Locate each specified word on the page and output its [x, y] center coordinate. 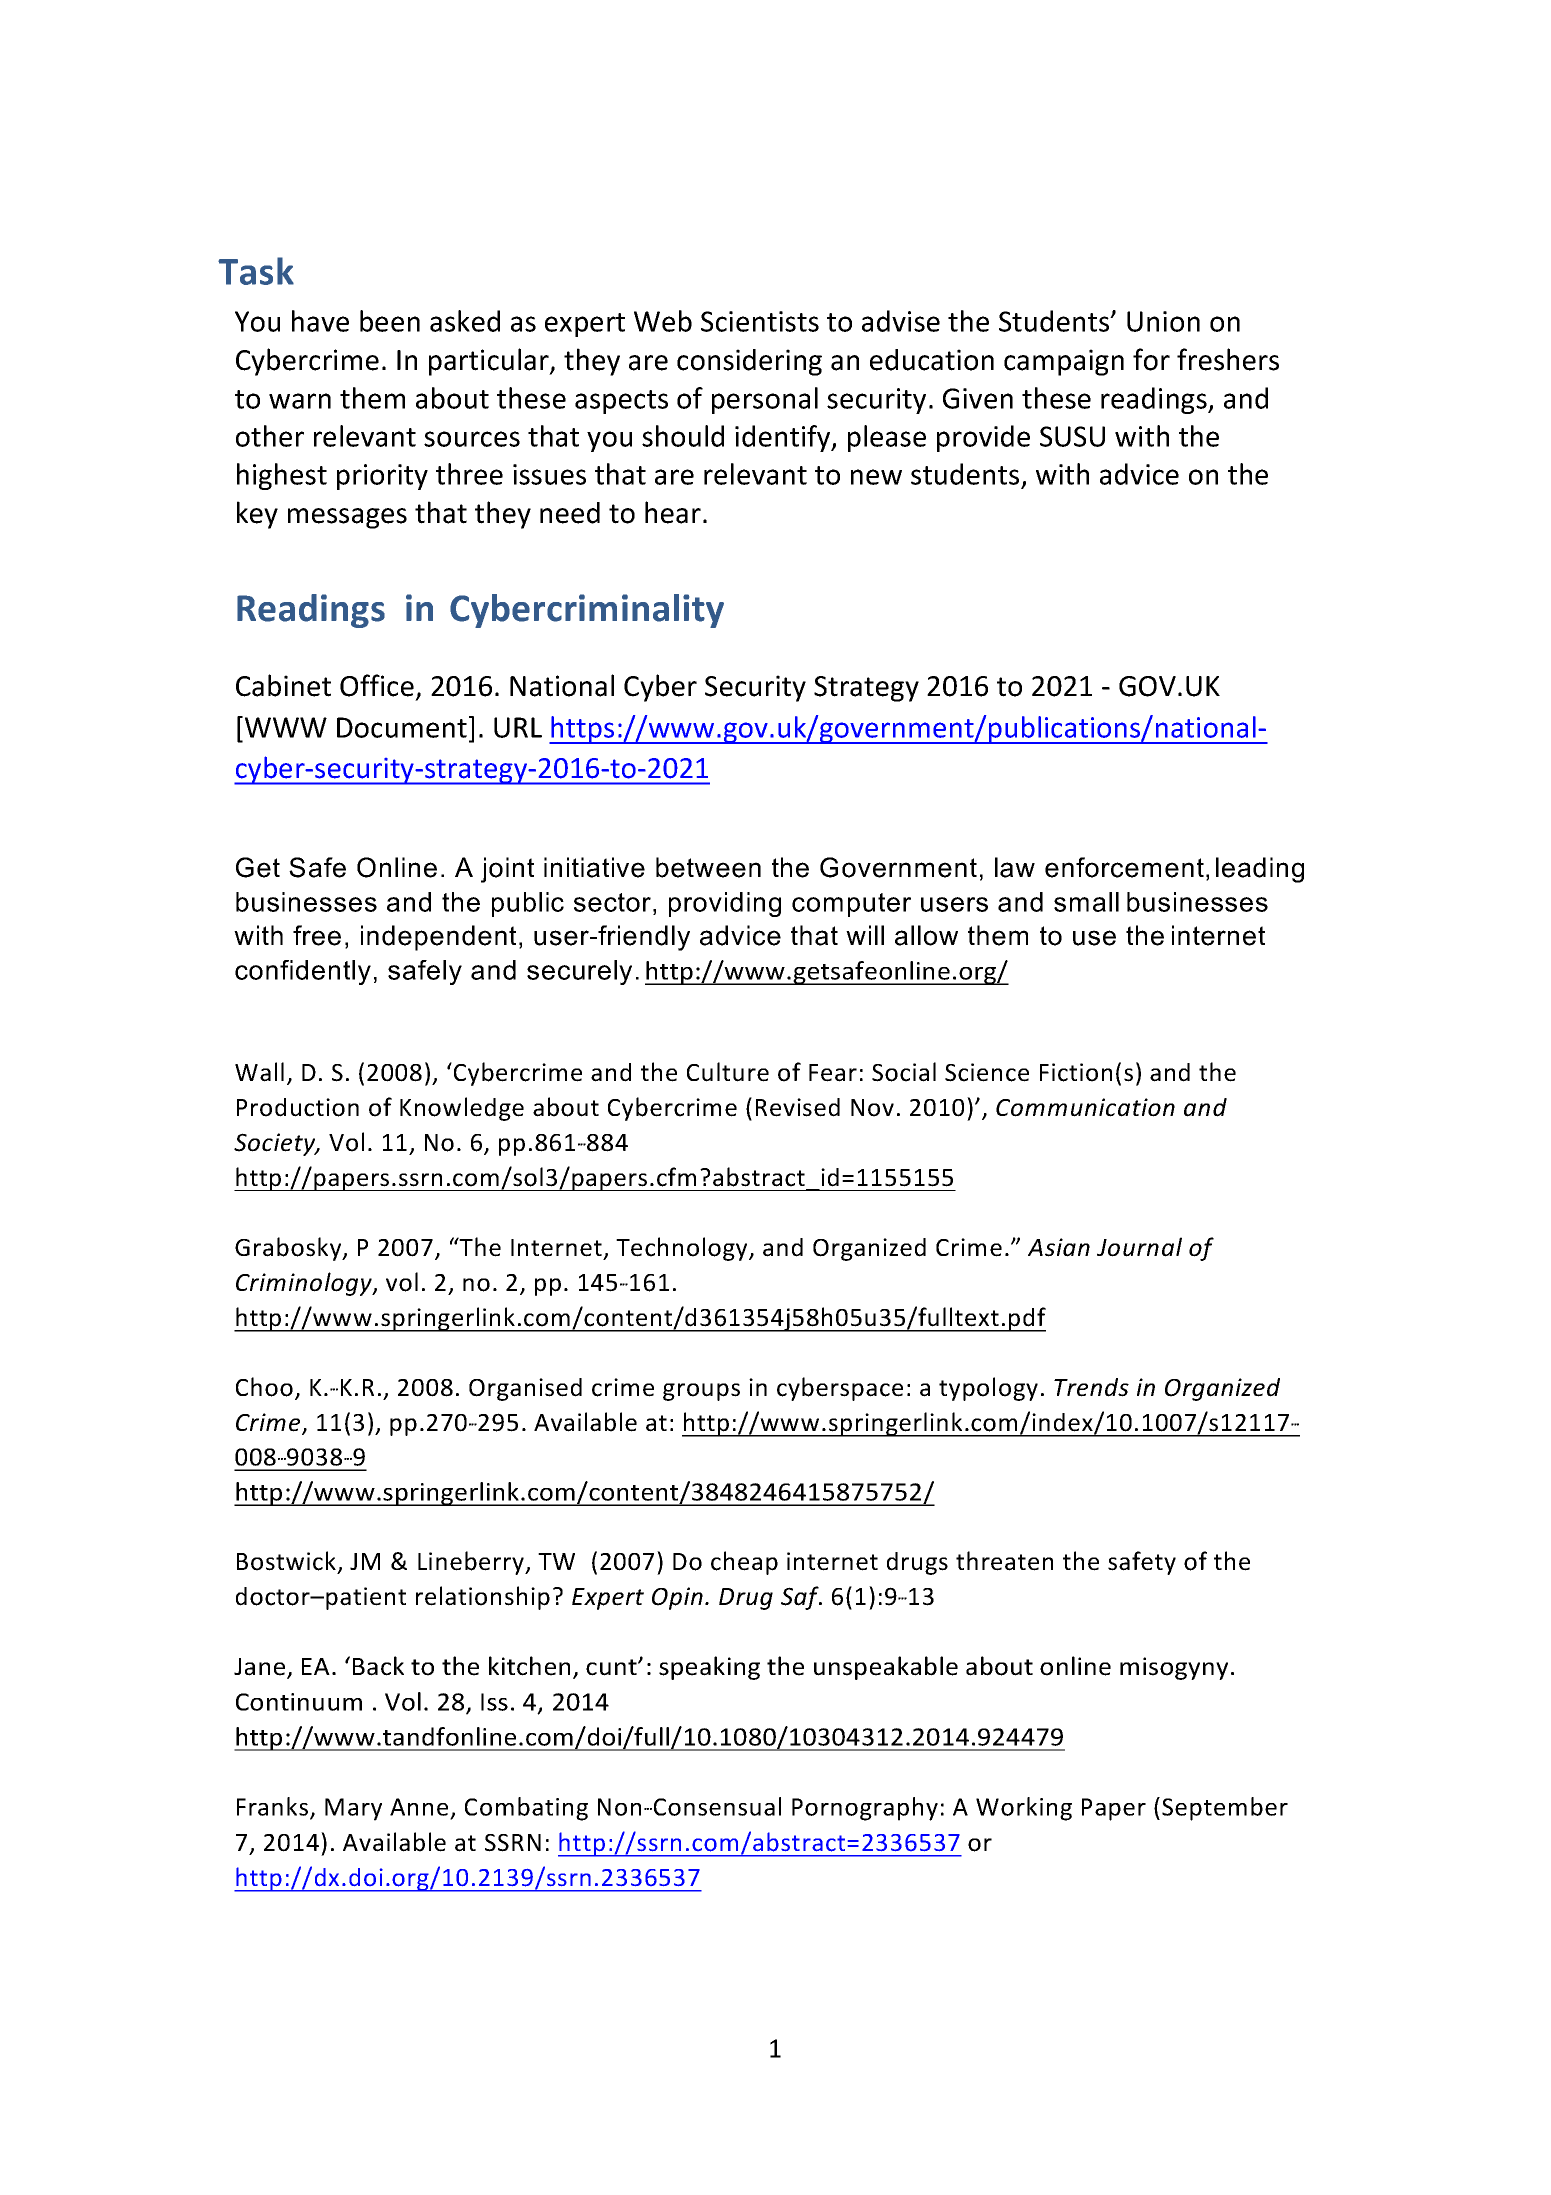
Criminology [305, 1284]
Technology [683, 1249]
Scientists [760, 321]
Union [1163, 321]
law [1015, 867]
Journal [1139, 1247]
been [390, 321]
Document [402, 727]
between [708, 867]
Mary [353, 1809]
